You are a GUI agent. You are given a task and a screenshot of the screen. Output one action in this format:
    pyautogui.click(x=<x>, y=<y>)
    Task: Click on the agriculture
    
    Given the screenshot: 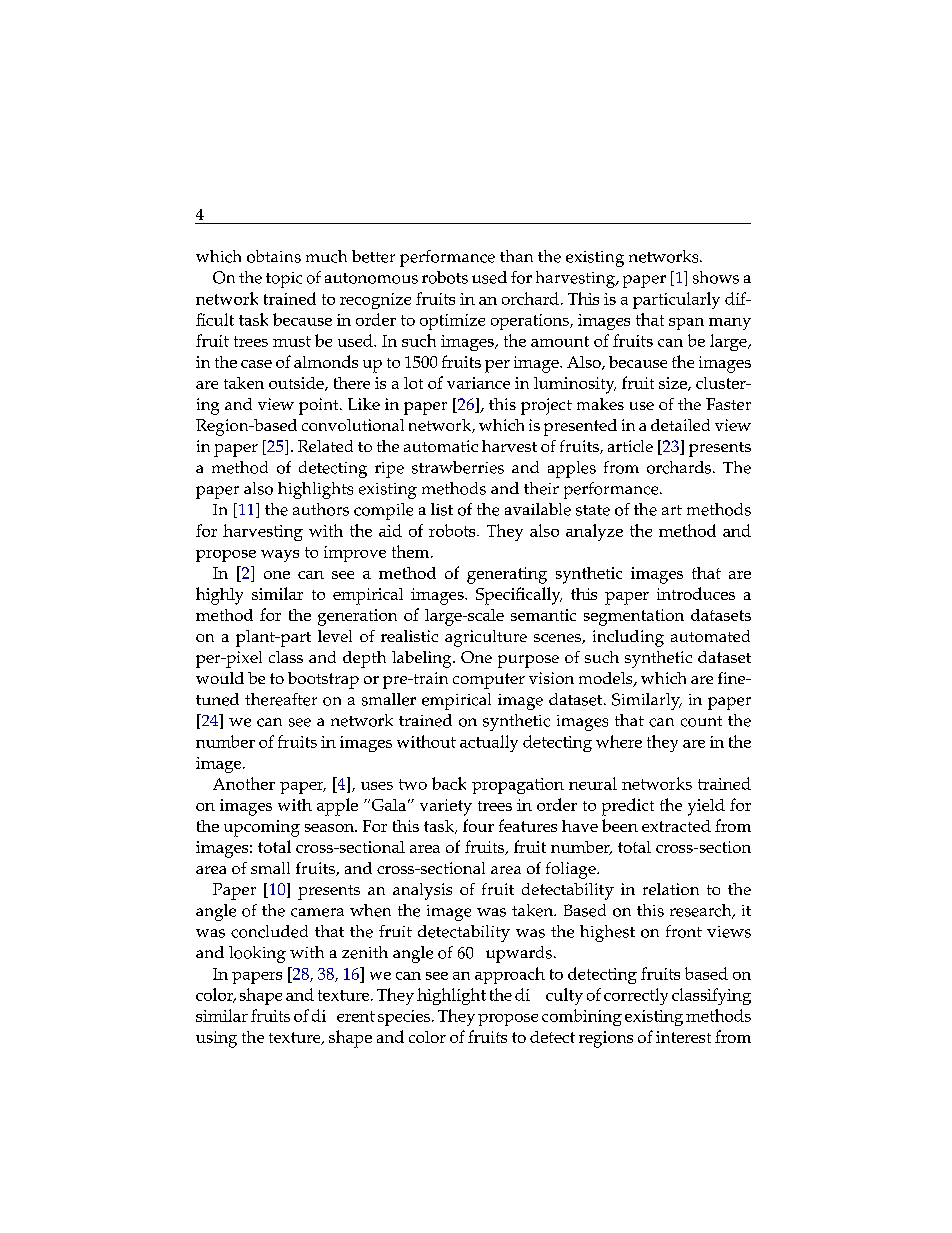 What is the action you would take?
    pyautogui.click(x=486, y=638)
